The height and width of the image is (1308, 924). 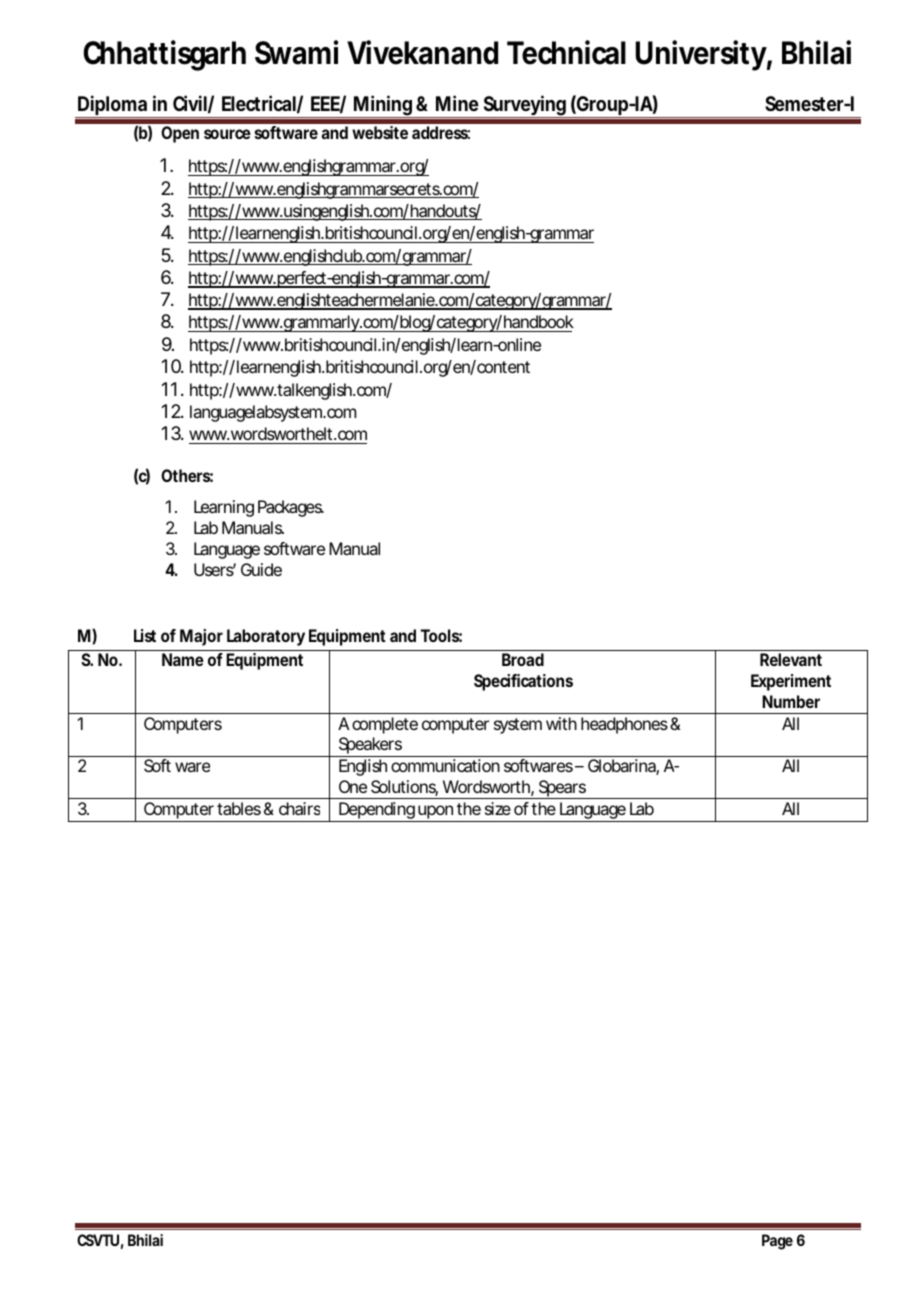 I want to click on Relevant, so click(x=791, y=659).
